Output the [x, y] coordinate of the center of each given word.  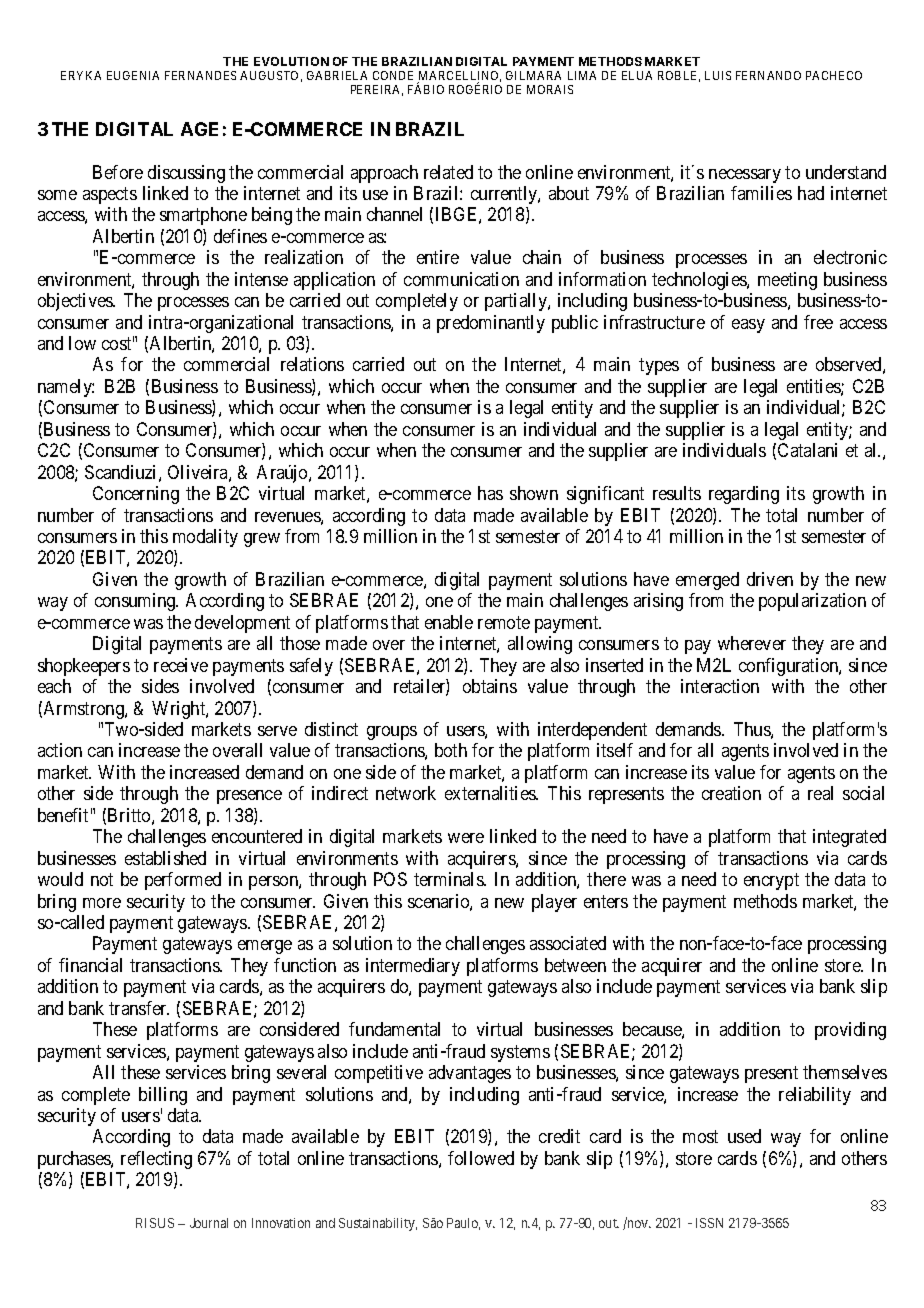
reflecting [156, 1160]
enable [449, 622]
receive [181, 665]
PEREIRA [377, 90]
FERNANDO [768, 75]
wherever [752, 643]
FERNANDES [200, 75]
